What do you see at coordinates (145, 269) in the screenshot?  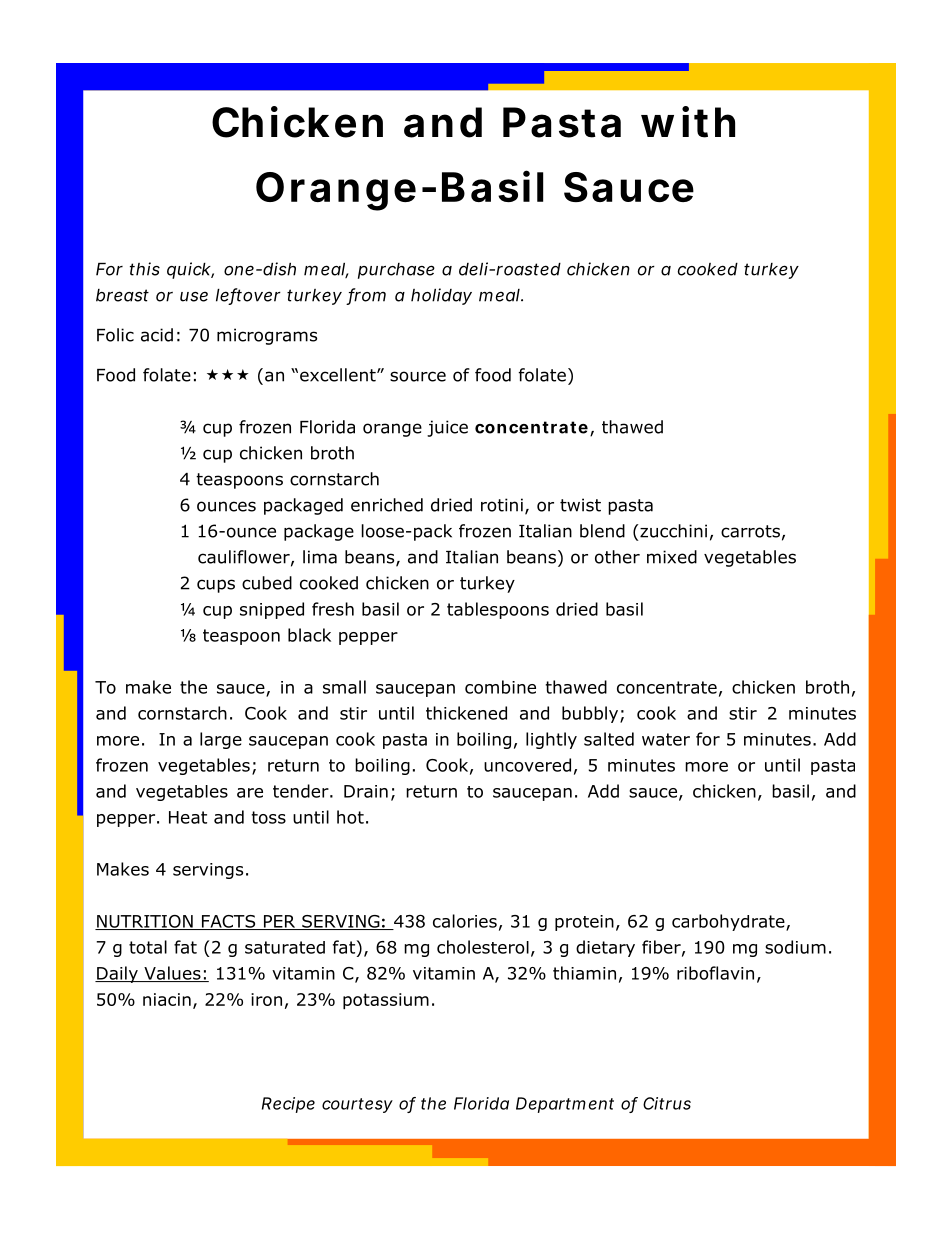 I see `this` at bounding box center [145, 269].
